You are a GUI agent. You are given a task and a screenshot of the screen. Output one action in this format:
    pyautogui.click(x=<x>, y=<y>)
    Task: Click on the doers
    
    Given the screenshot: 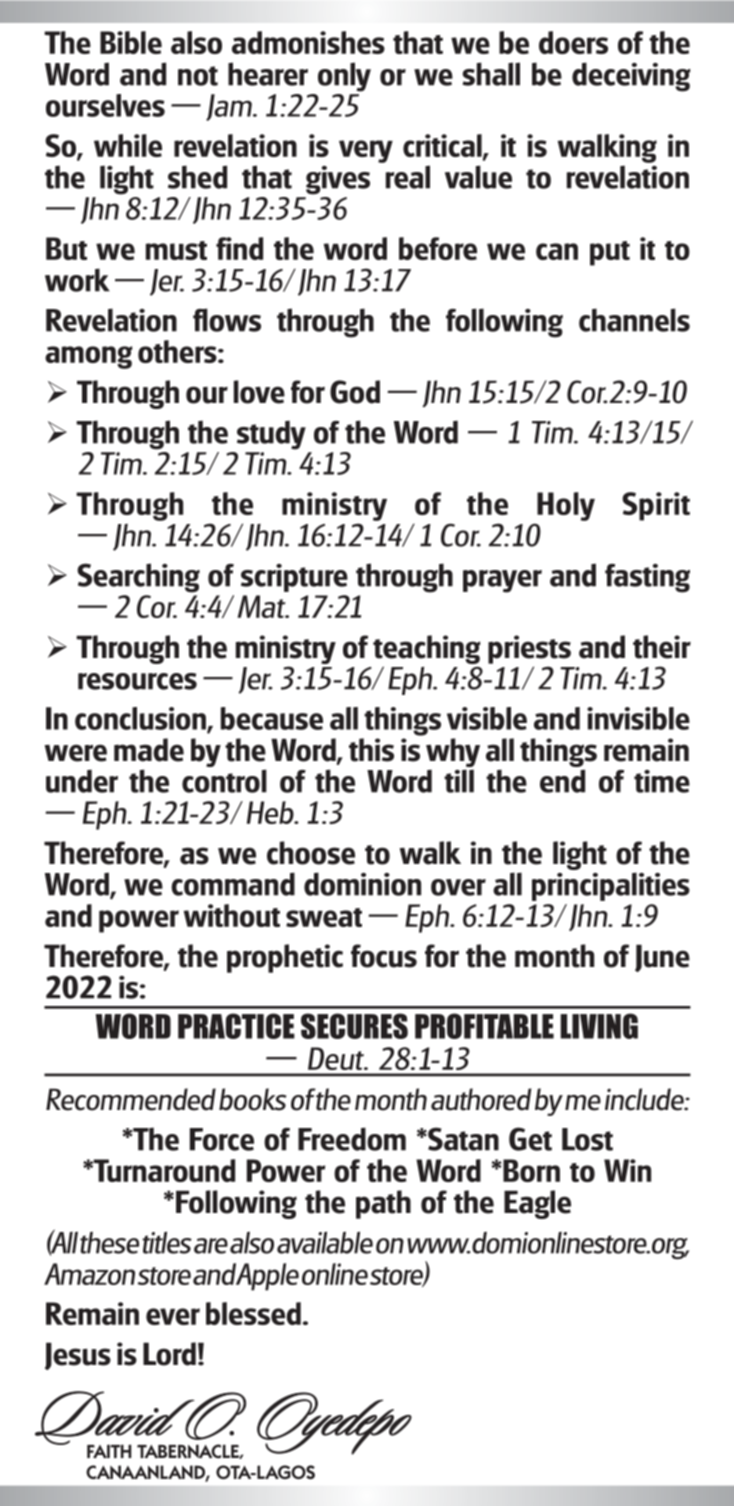 What is the action you would take?
    pyautogui.click(x=573, y=42)
